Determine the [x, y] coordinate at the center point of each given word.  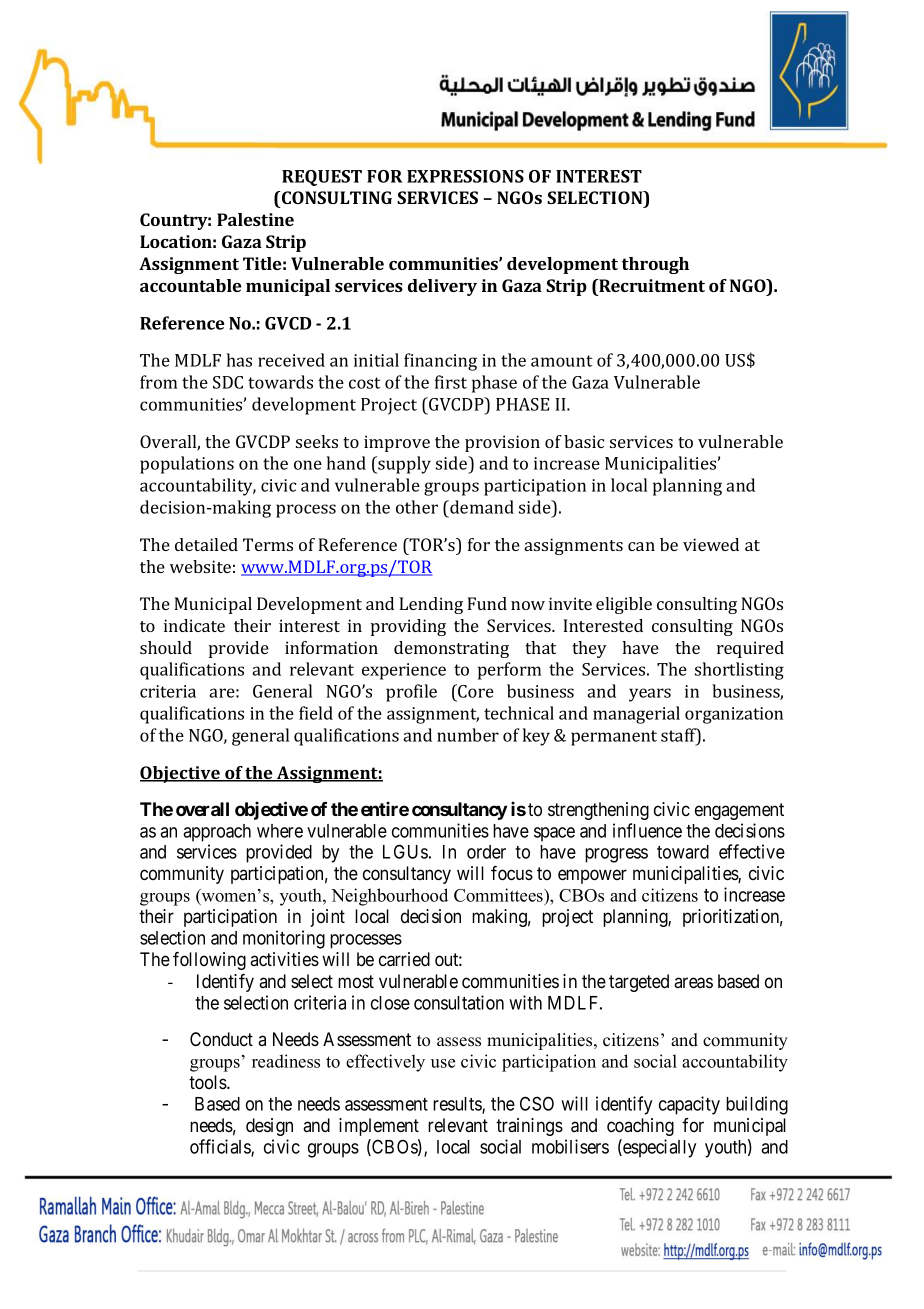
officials [221, 1147]
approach [217, 833]
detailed [206, 544]
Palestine [255, 219]
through [655, 265]
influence [647, 830]
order [486, 852]
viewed [711, 544]
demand [481, 507]
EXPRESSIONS [465, 176]
